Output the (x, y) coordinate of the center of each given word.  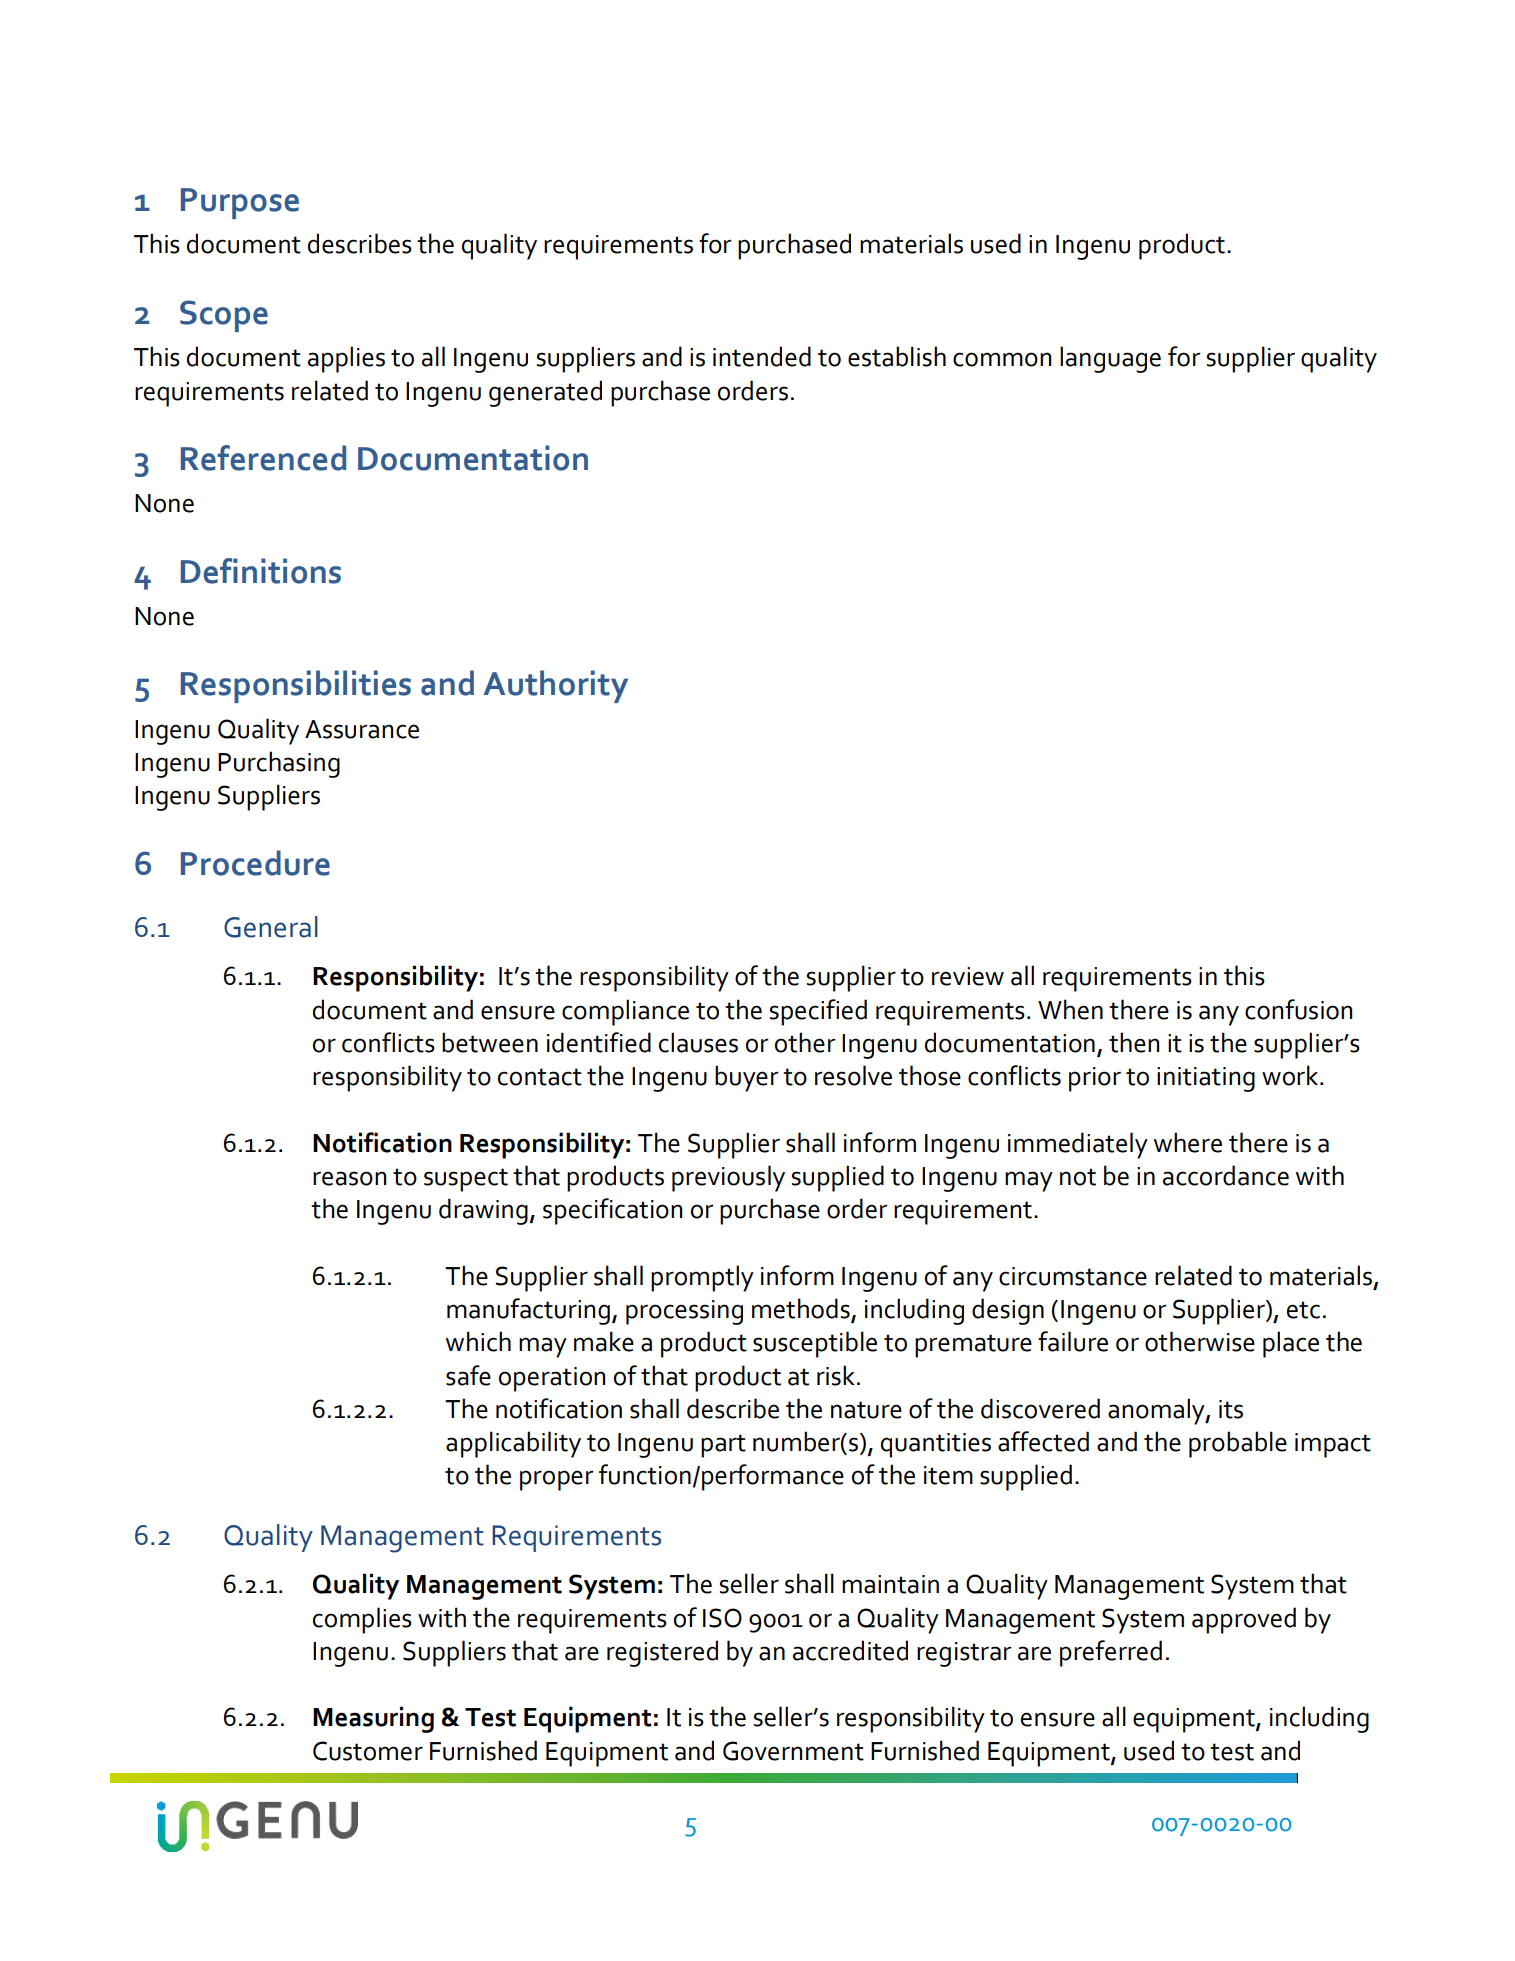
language (1110, 359)
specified (818, 1012)
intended (762, 356)
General (271, 927)
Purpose (240, 203)
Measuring (373, 1719)
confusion (1298, 1009)
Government (793, 1751)
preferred (1111, 1653)
